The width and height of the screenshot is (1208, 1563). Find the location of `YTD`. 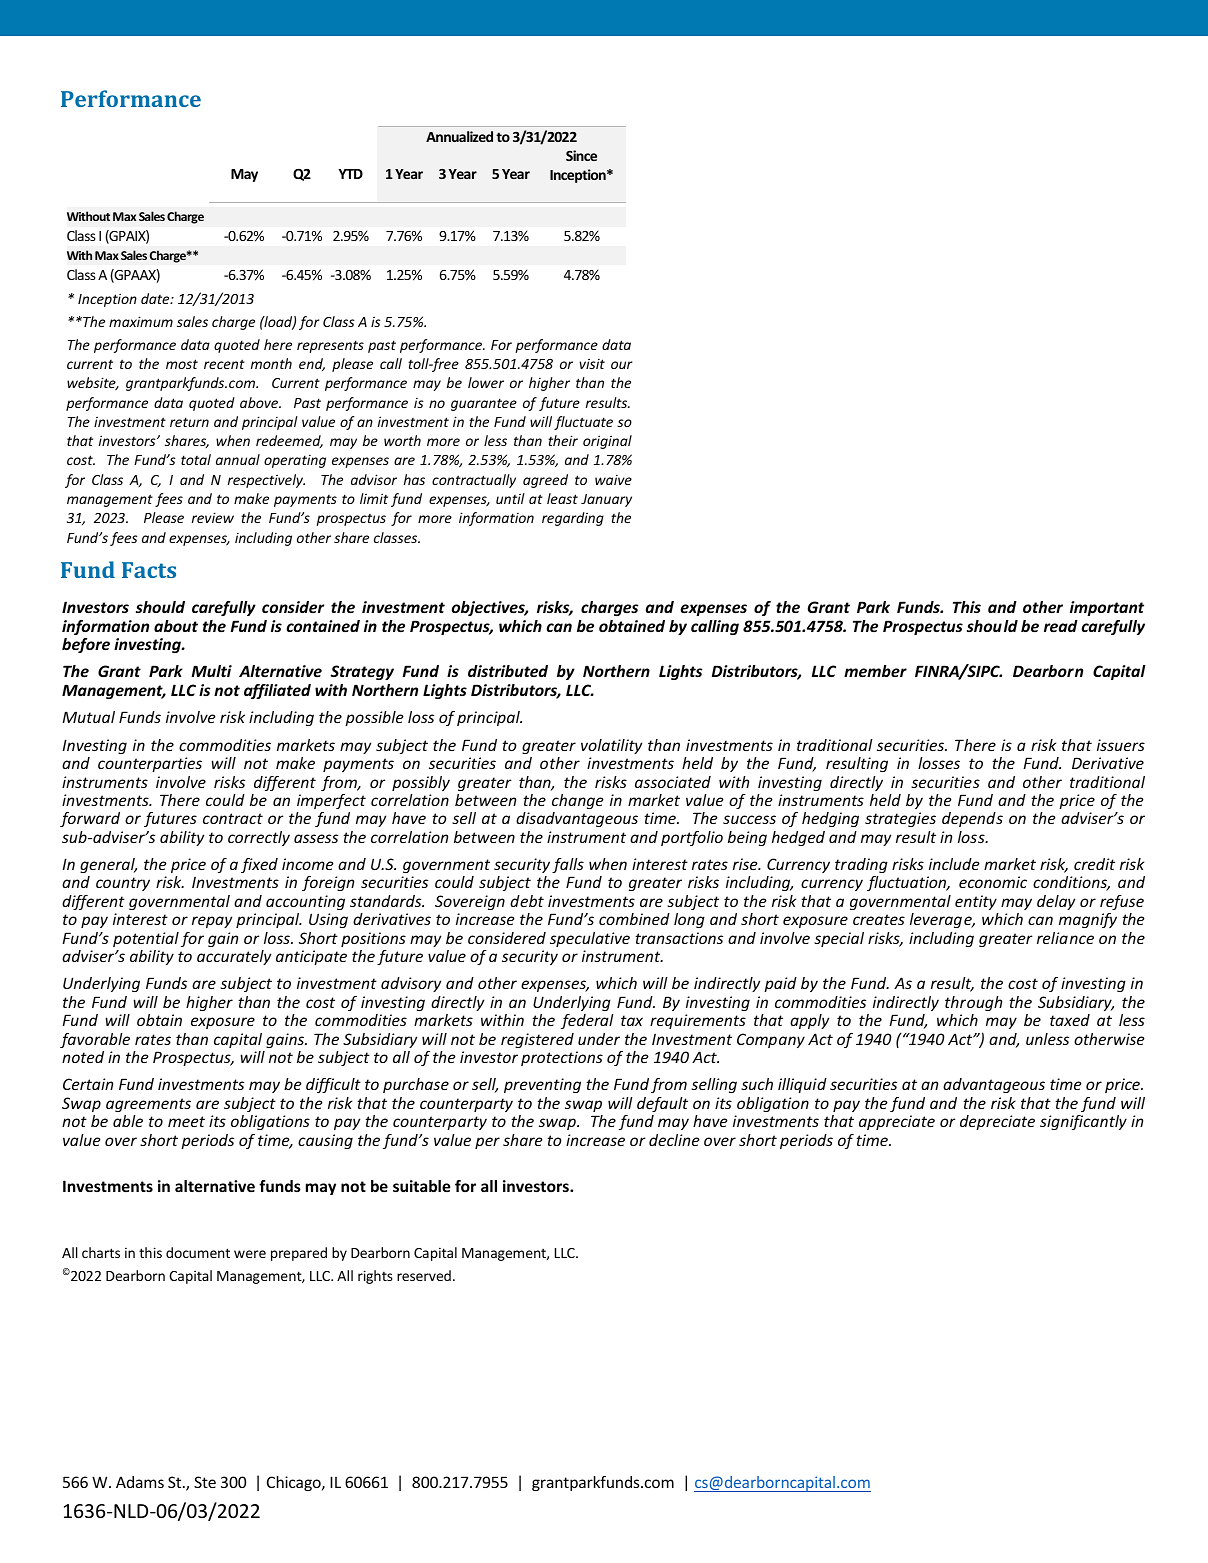

YTD is located at coordinates (350, 174).
